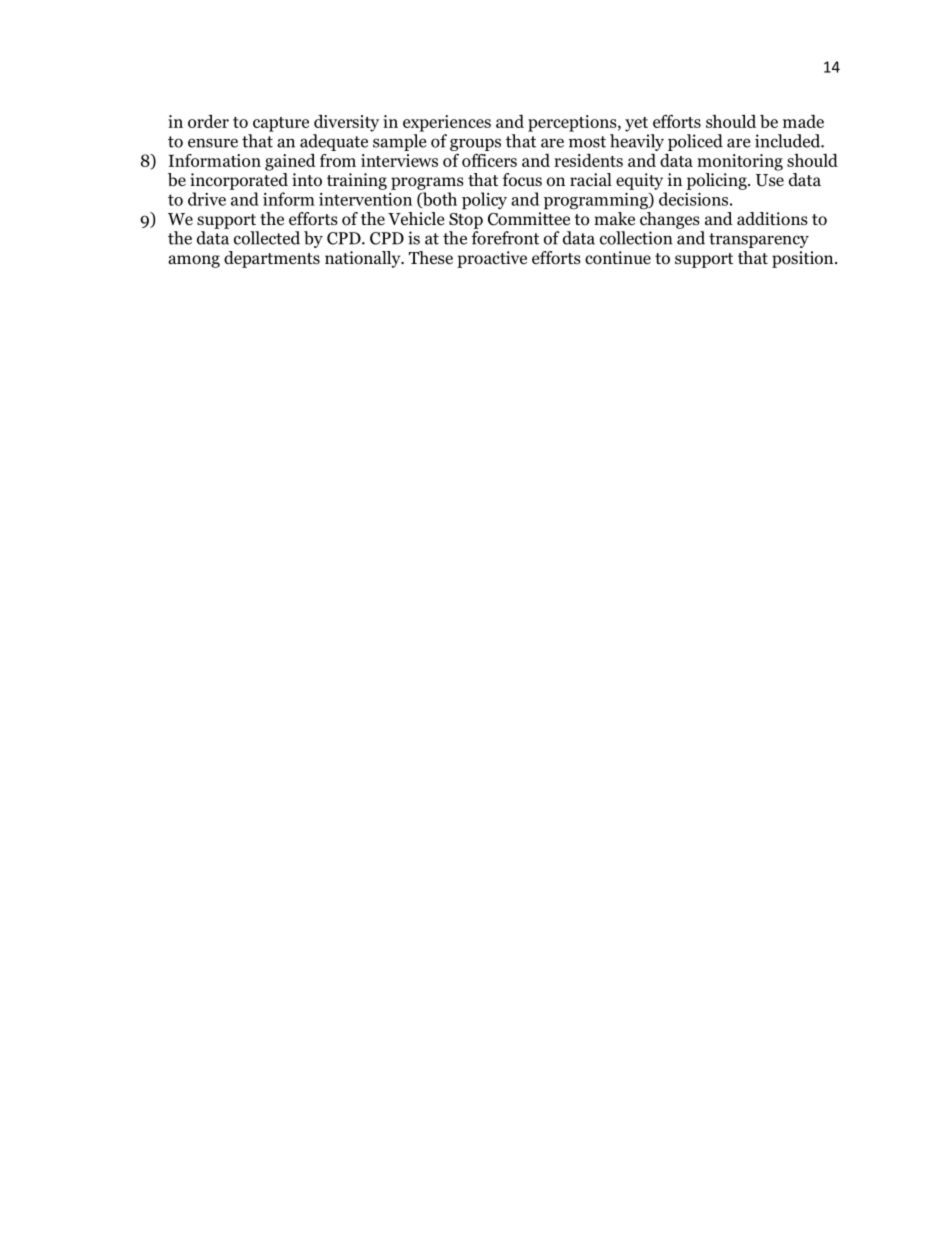 Image resolution: width=952 pixels, height=1233 pixels. I want to click on officers, so click(489, 160).
